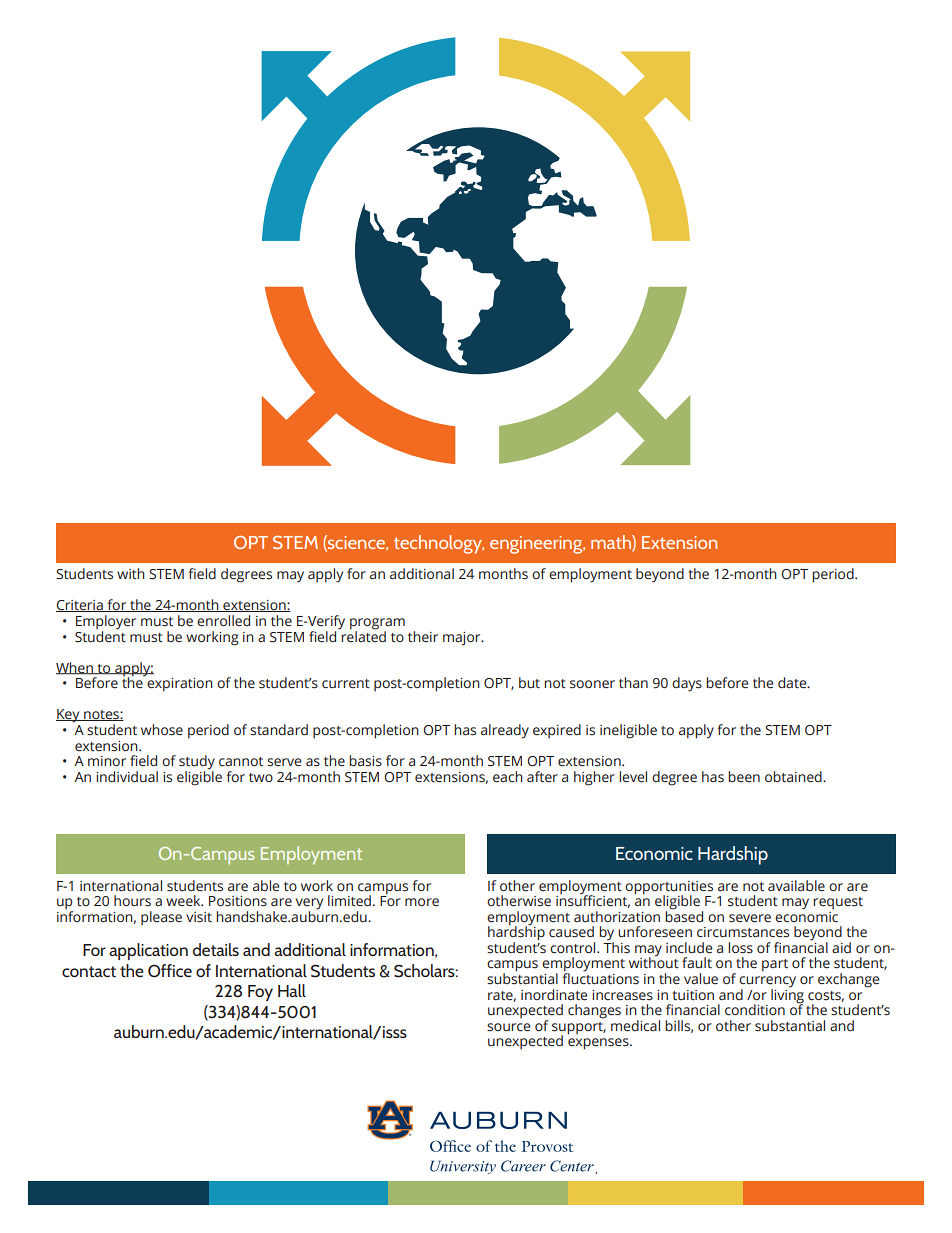 Image resolution: width=952 pixels, height=1233 pixels. Describe the element at coordinates (750, 918) in the screenshot. I see `severe` at that location.
